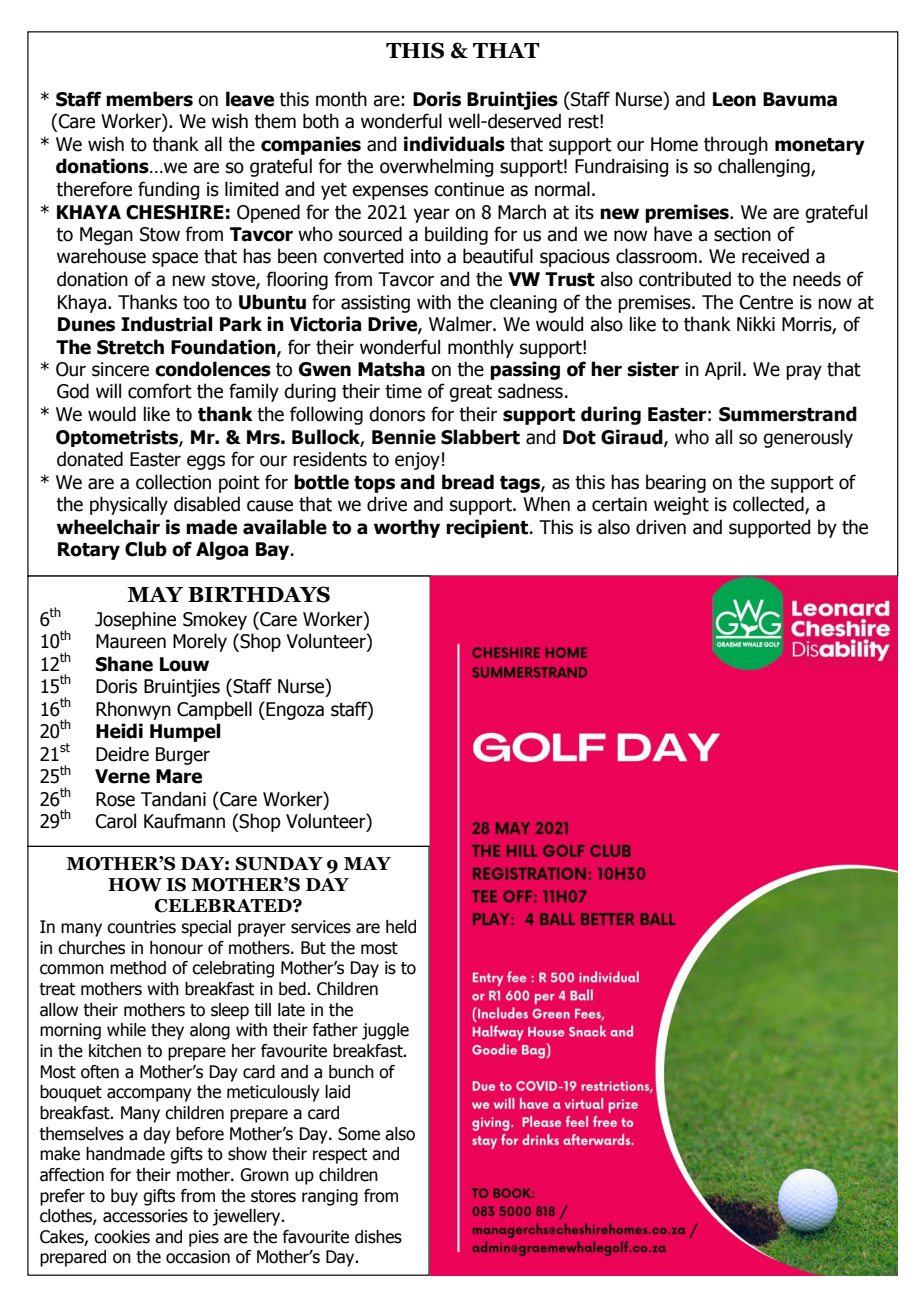  I want to click on individuals, so click(454, 144).
